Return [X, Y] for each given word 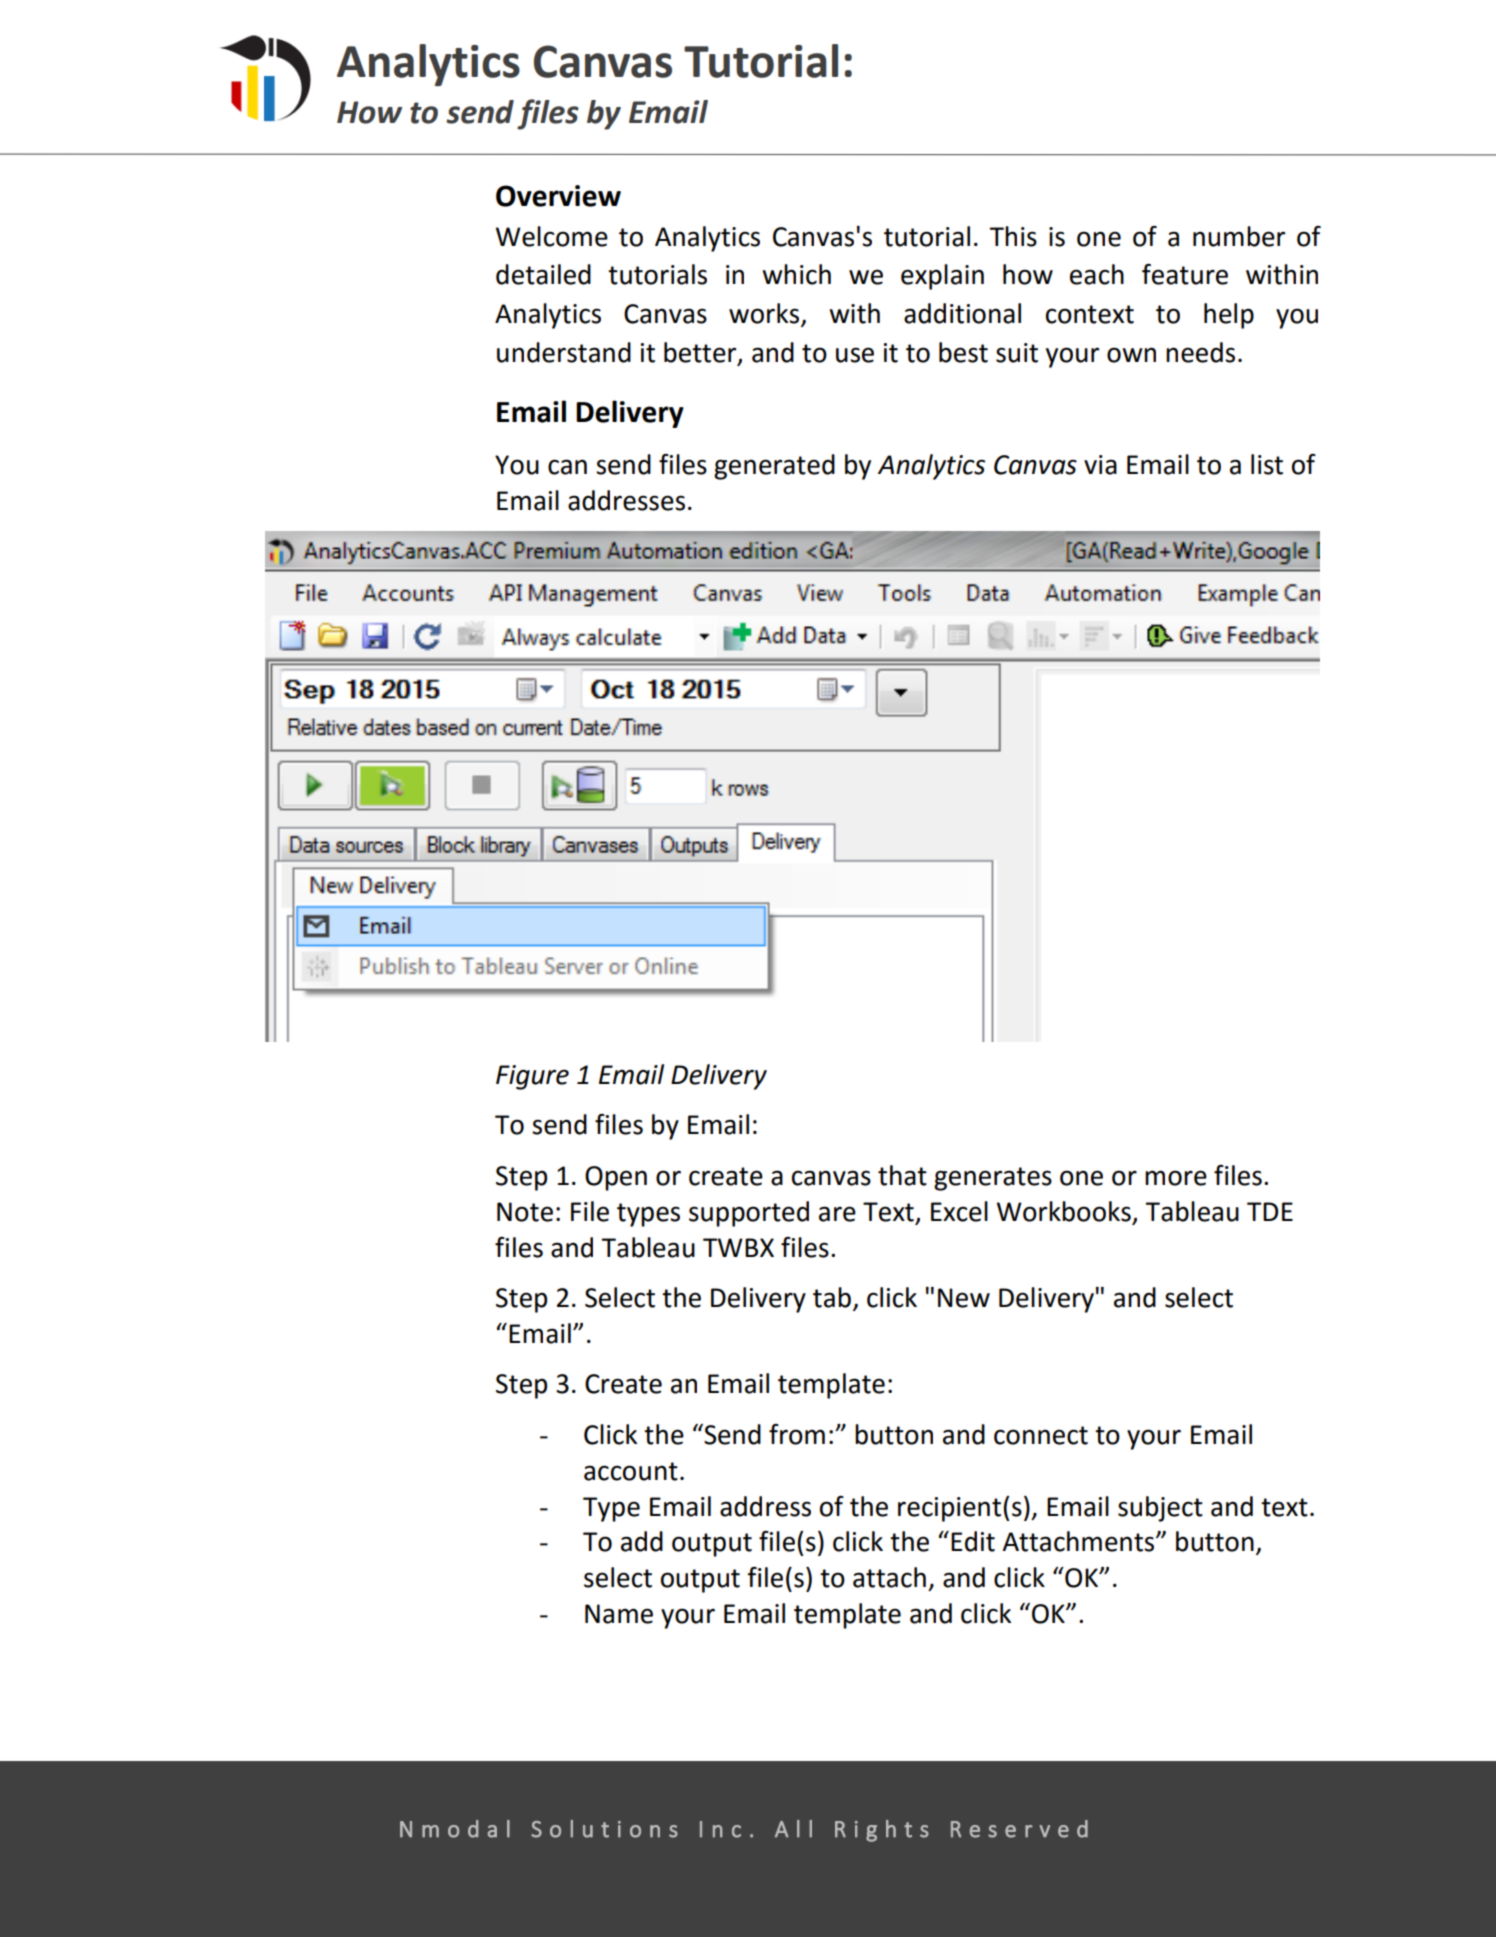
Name [619, 1614]
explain [942, 277]
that [902, 1175]
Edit [973, 1541]
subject [1160, 1509]
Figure [532, 1077]
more [1176, 1178]
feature [1185, 274]
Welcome [552, 236]
